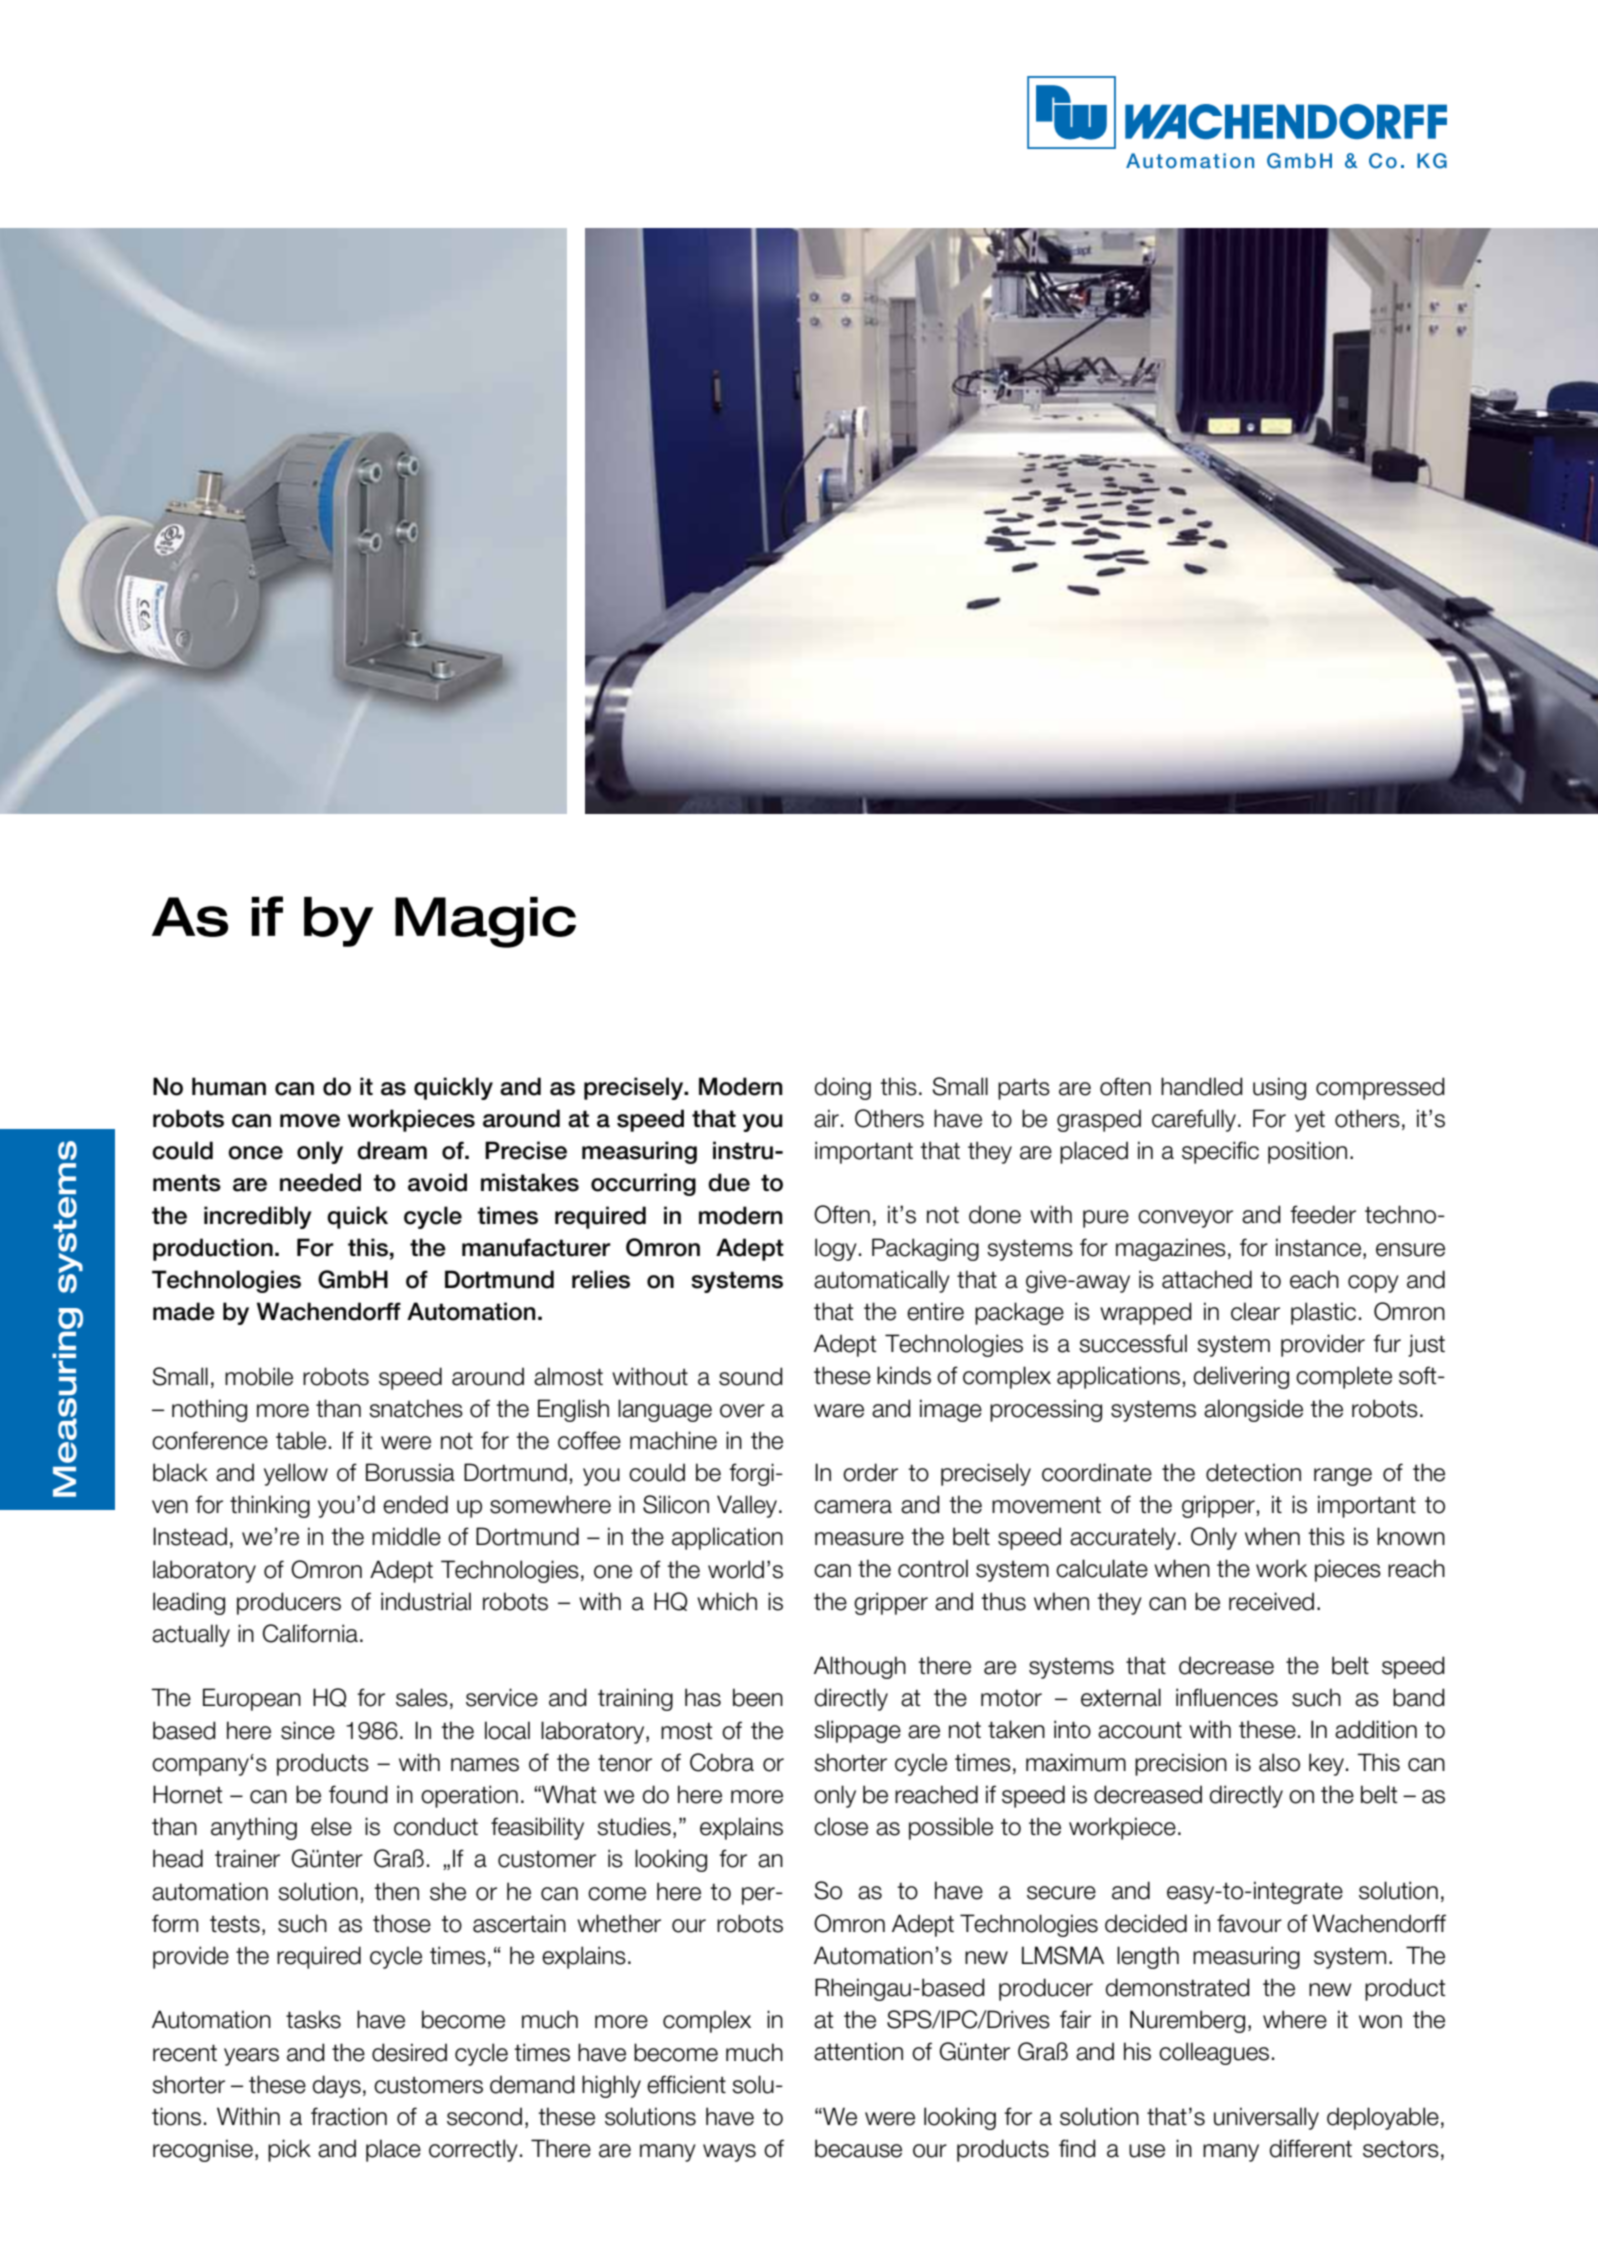 The width and height of the screenshot is (1598, 2259). What do you see at coordinates (349, 2116) in the screenshot?
I see `fraction` at bounding box center [349, 2116].
